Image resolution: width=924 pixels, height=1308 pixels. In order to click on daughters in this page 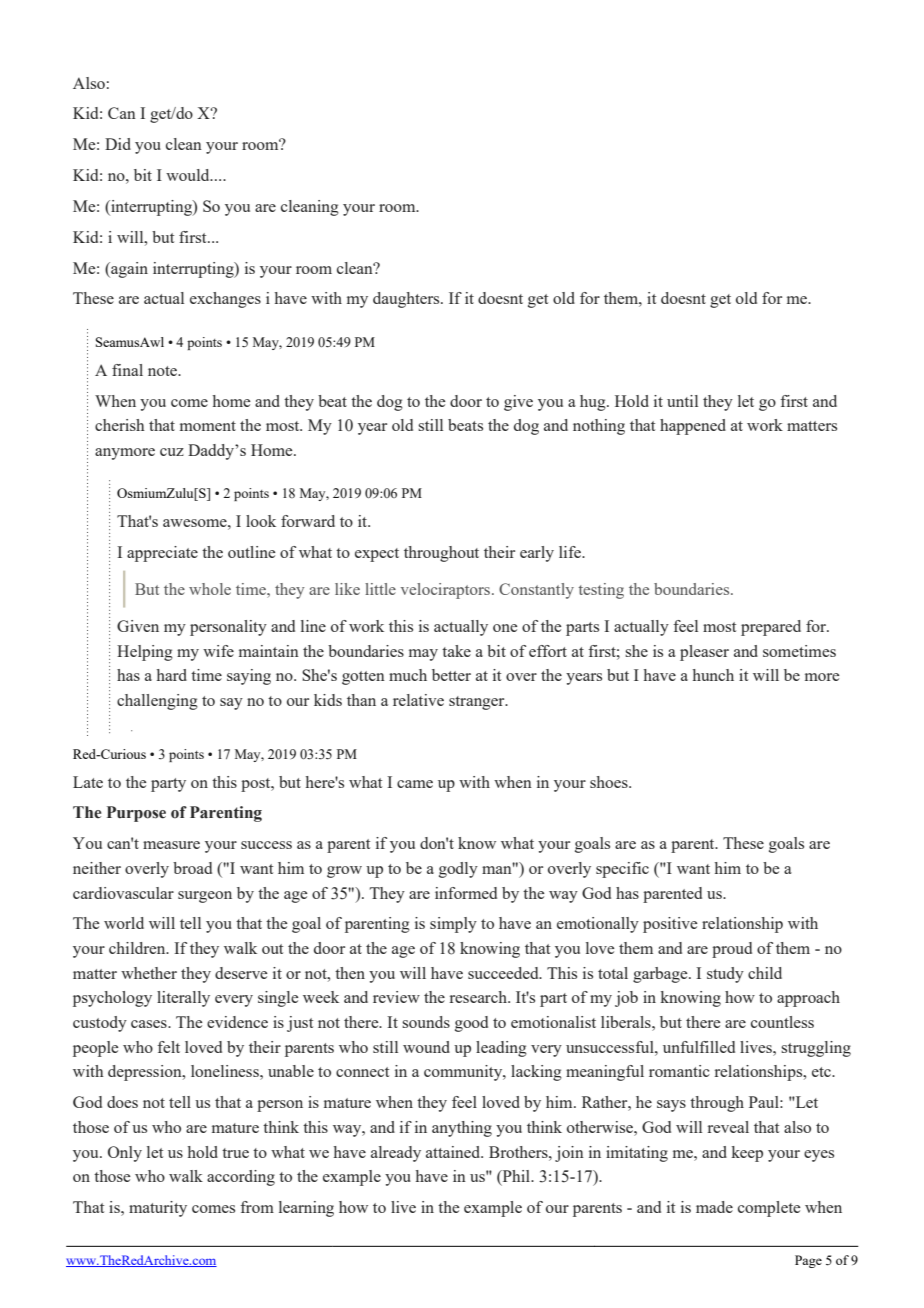, I will do `click(407, 300)`.
